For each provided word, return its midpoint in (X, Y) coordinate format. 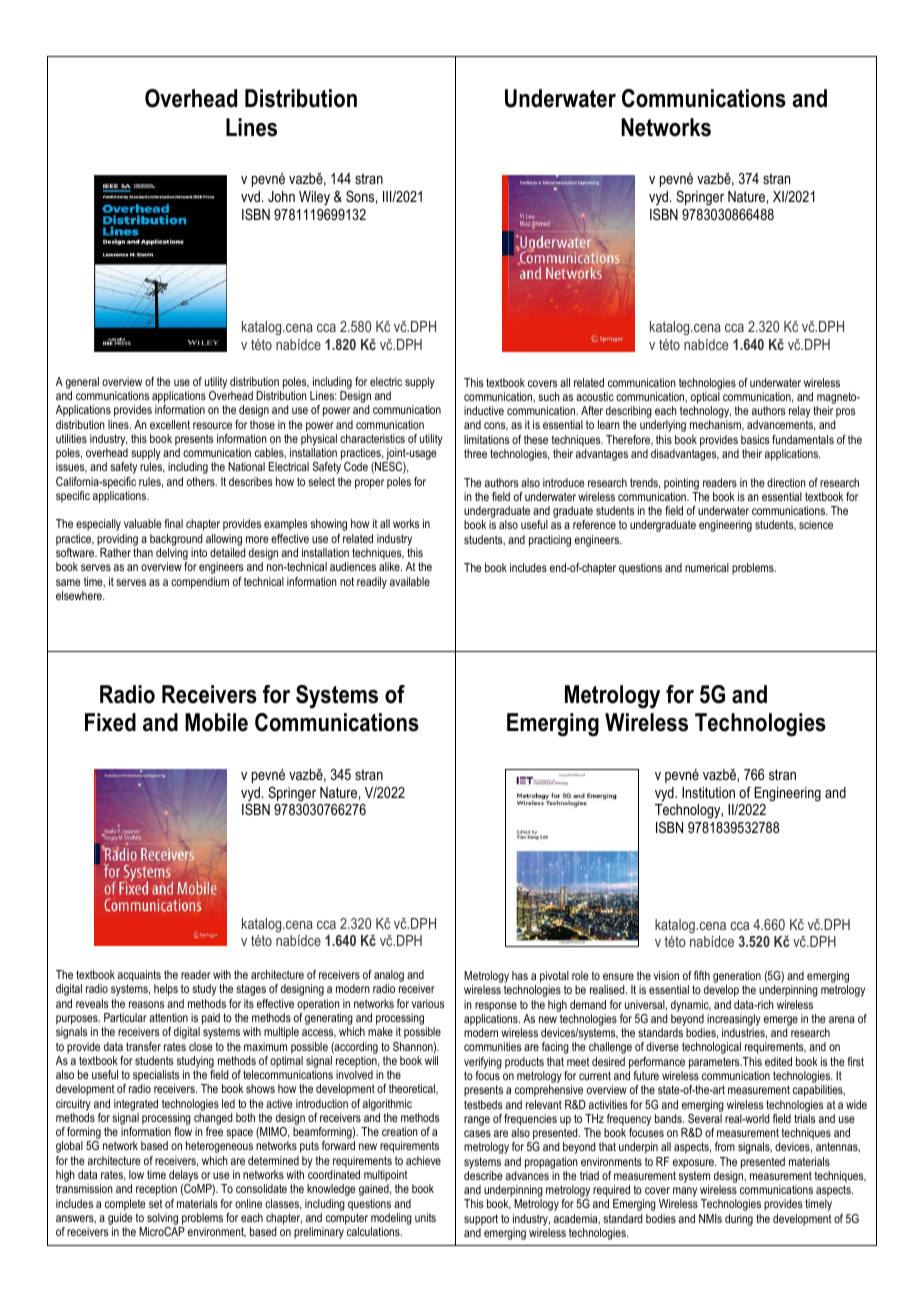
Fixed (110, 722)
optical (705, 398)
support (481, 1220)
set (156, 1203)
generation (737, 978)
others (202, 481)
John (281, 196)
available (410, 581)
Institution (708, 792)
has (520, 975)
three (475, 453)
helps (166, 990)
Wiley (314, 198)
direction (786, 482)
